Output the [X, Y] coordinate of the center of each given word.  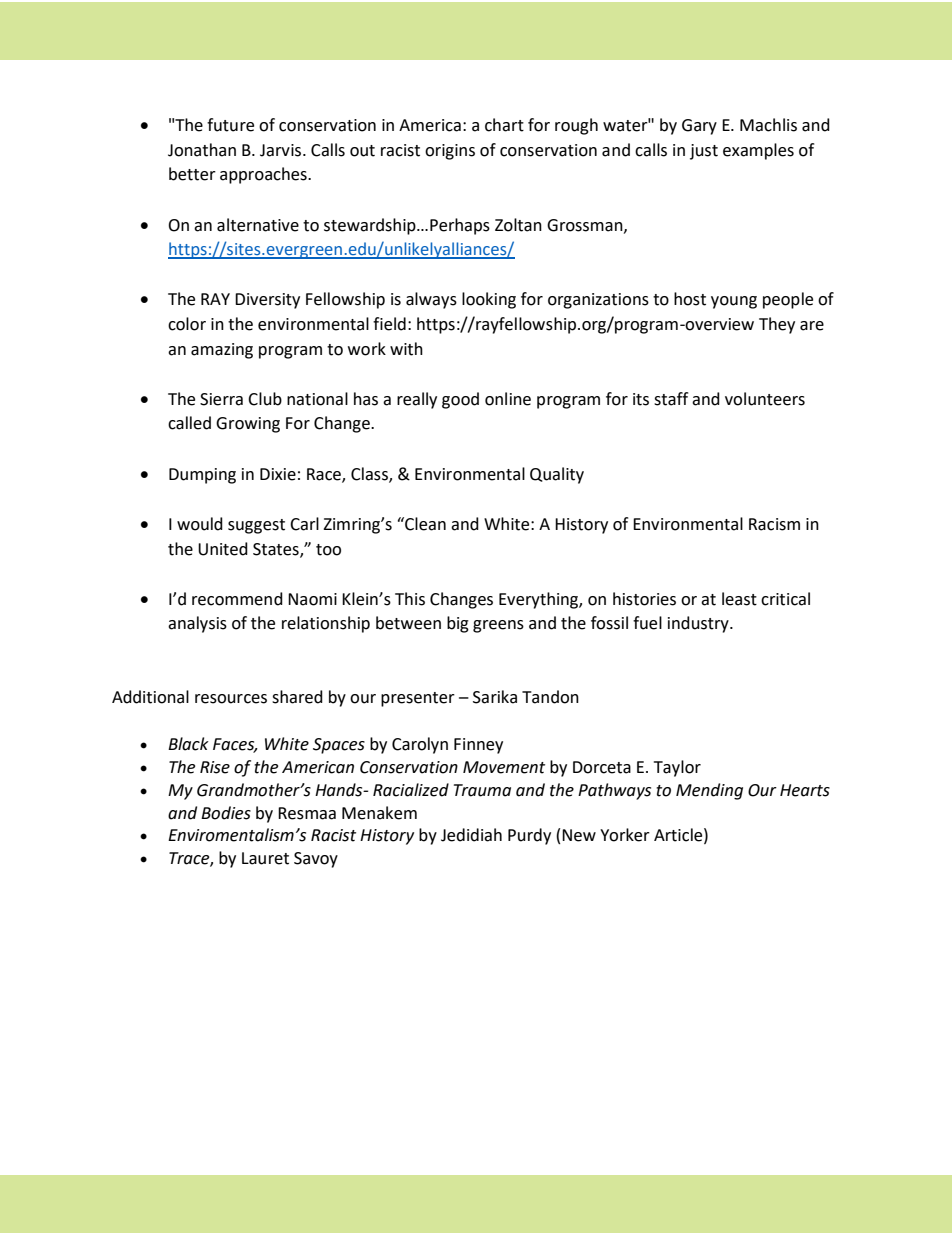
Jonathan [202, 150]
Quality [557, 475]
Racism [774, 524]
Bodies [226, 813]
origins [450, 152]
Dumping [202, 476]
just [704, 152]
